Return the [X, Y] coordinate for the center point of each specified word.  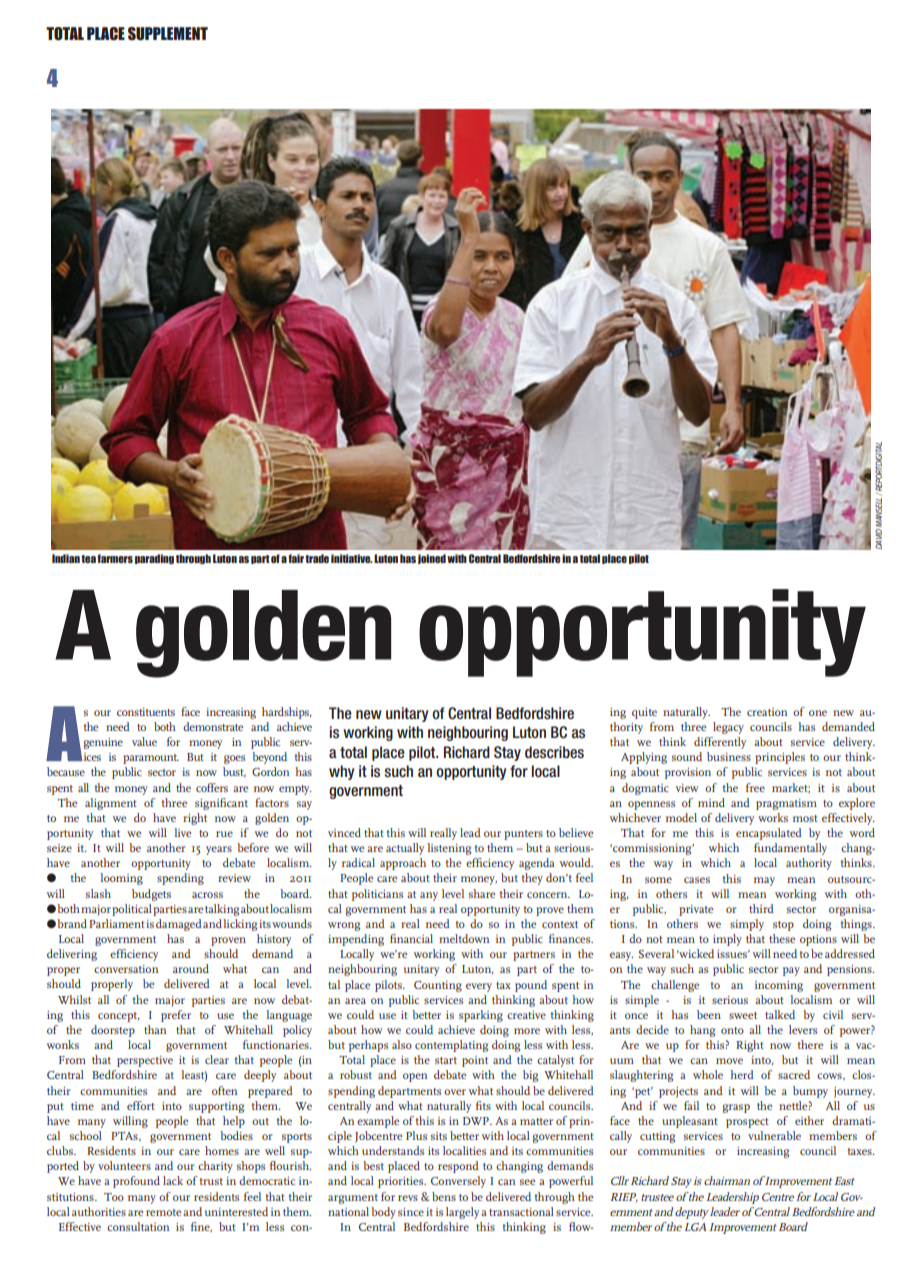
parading [154, 559]
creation [767, 712]
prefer [176, 1016]
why [341, 772]
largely [462, 1213]
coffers [212, 787]
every [479, 987]
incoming [779, 986]
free [755, 787]
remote [164, 1212]
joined [432, 559]
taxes [861, 1151]
